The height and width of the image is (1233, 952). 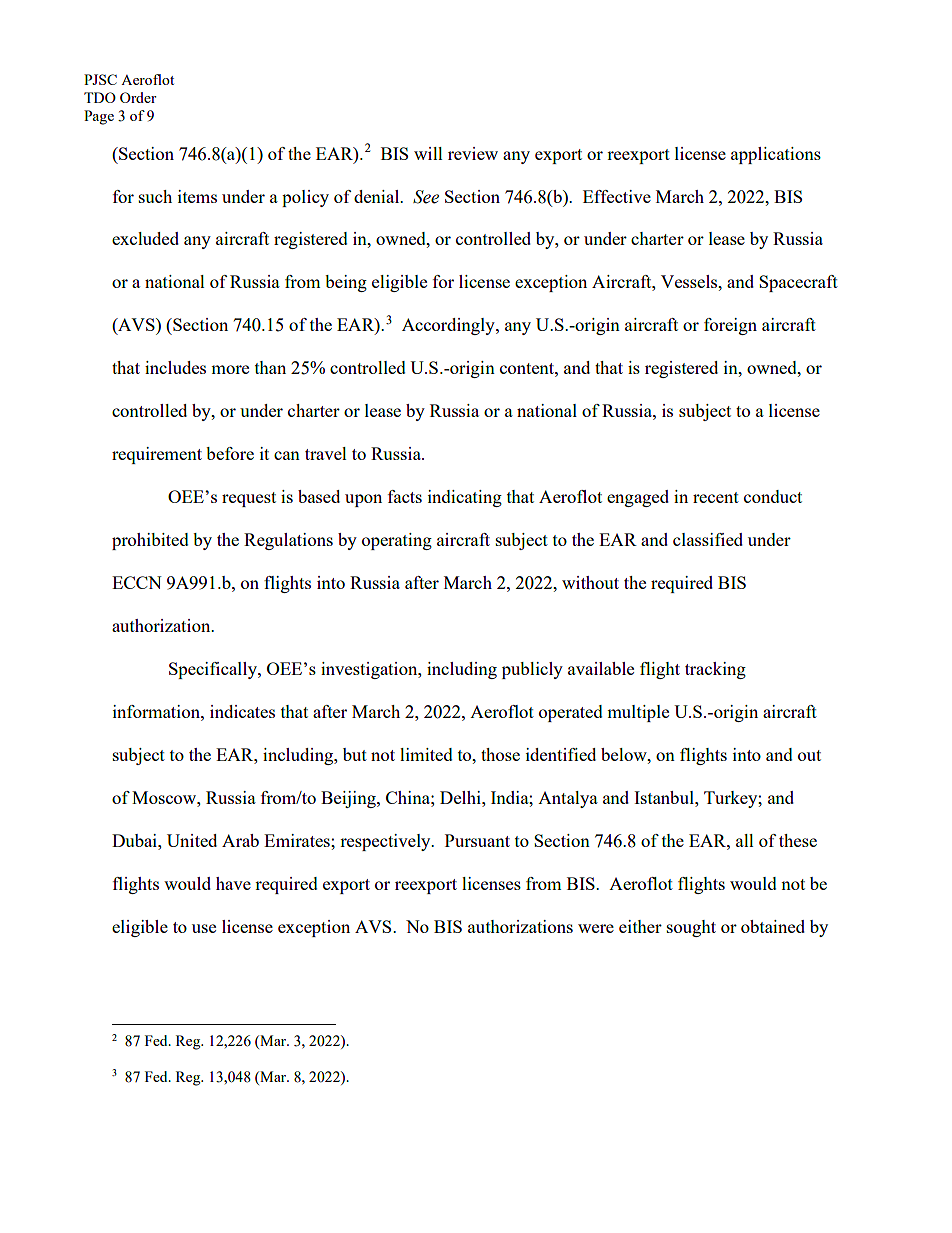 I want to click on classified, so click(x=708, y=539).
